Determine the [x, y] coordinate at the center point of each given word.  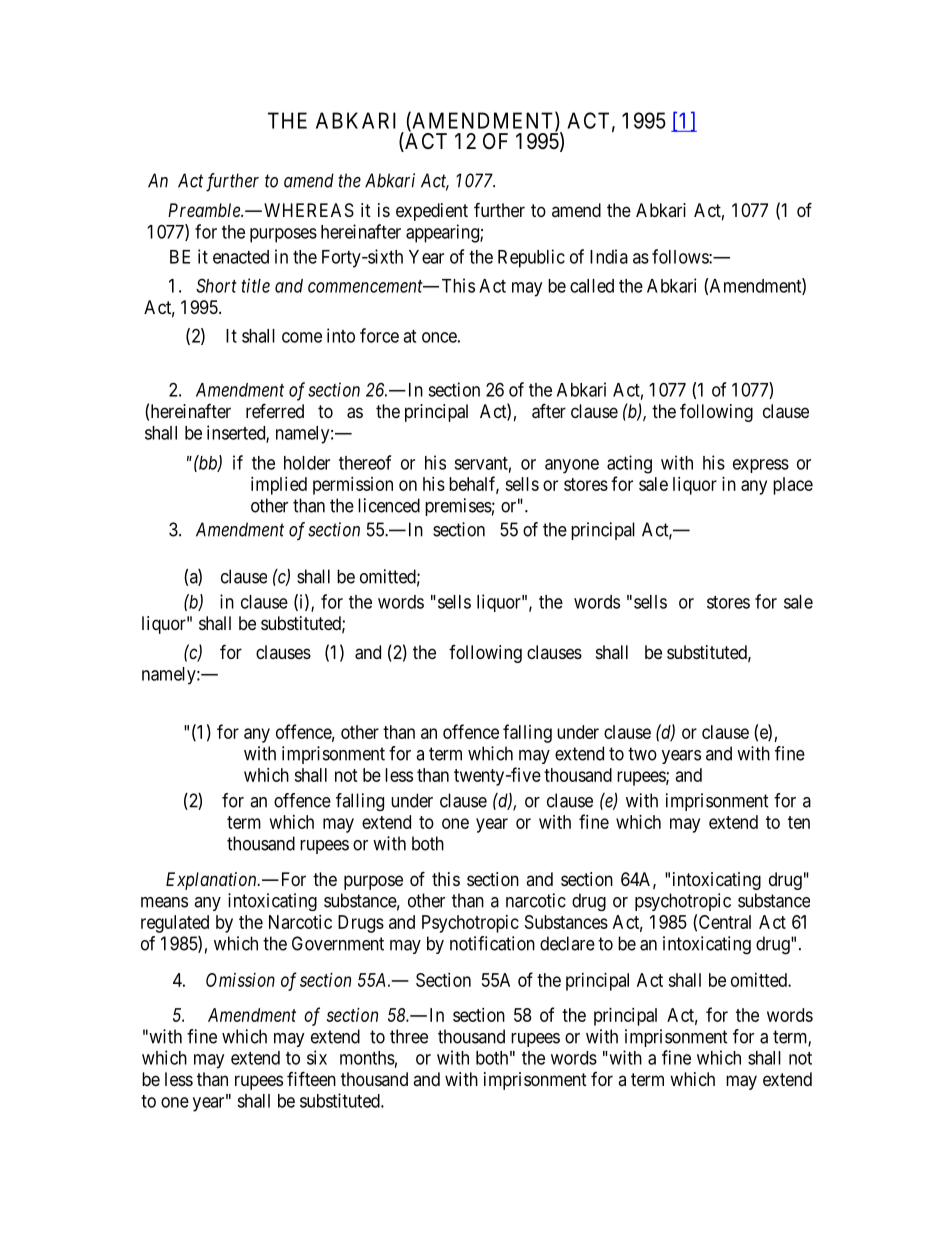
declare [567, 943]
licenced [389, 505]
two [642, 754]
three [409, 1036]
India [609, 256]
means [164, 902]
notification [492, 943]
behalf [474, 485]
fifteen [311, 1078]
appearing [443, 233]
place [793, 486]
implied [279, 486]
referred [275, 410]
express [761, 466]
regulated [175, 924]
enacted [241, 257]
